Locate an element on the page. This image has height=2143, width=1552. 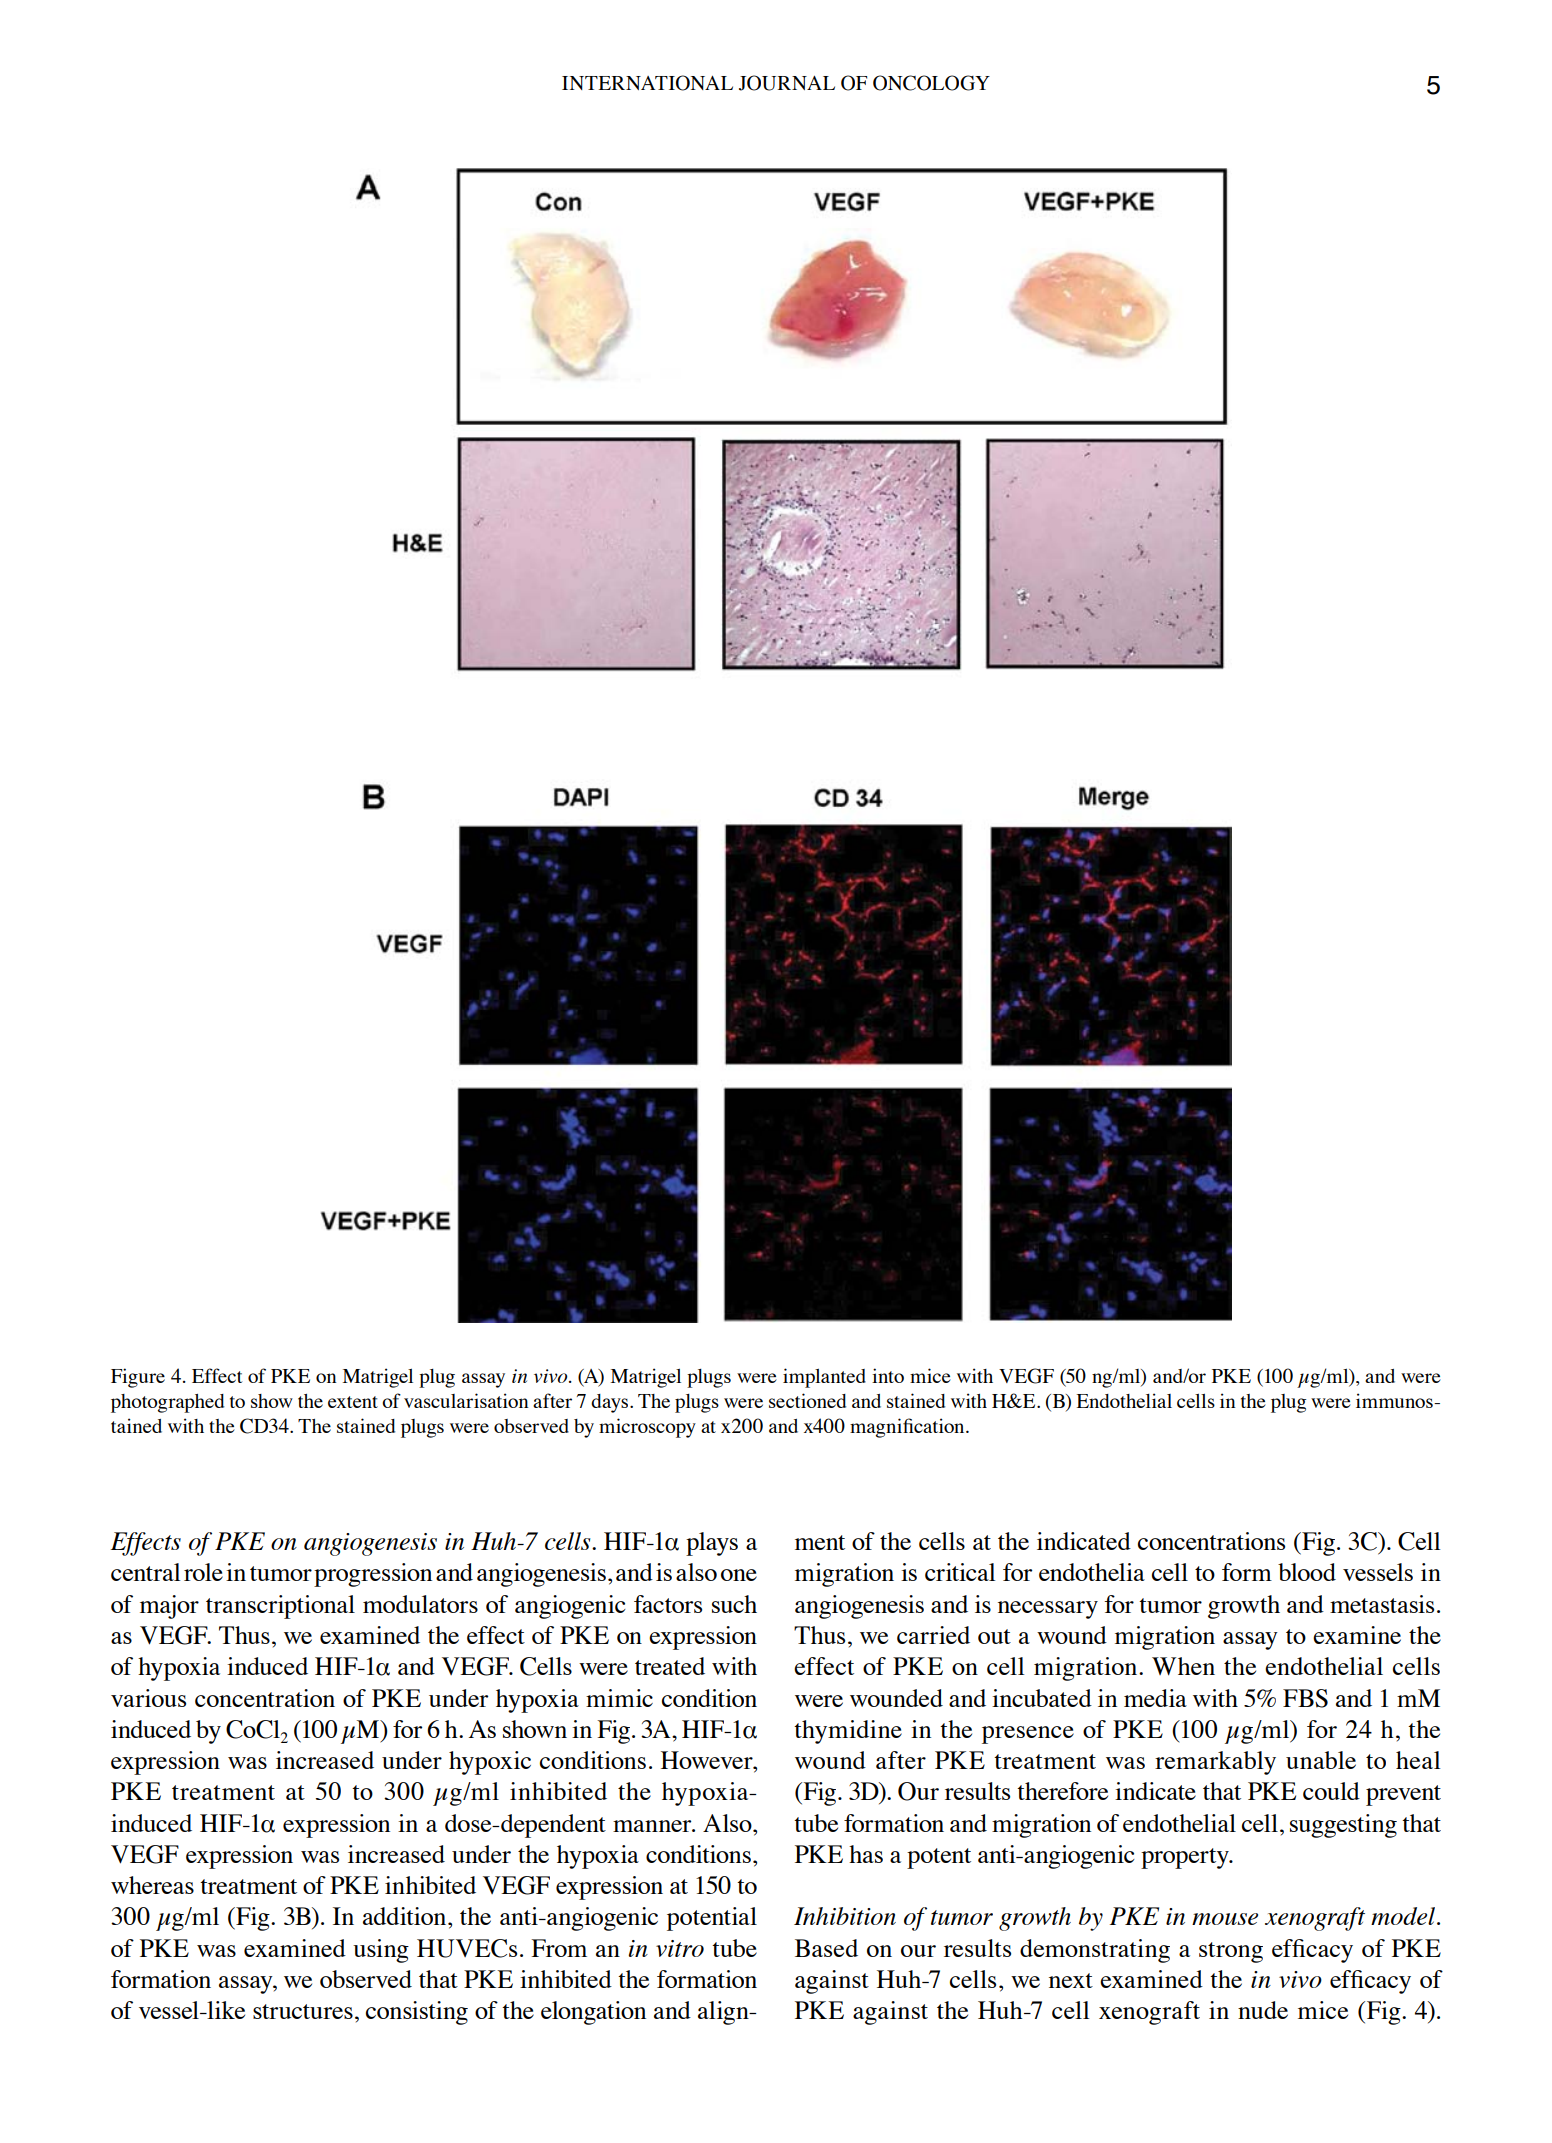
structures is located at coordinates (303, 2011).
